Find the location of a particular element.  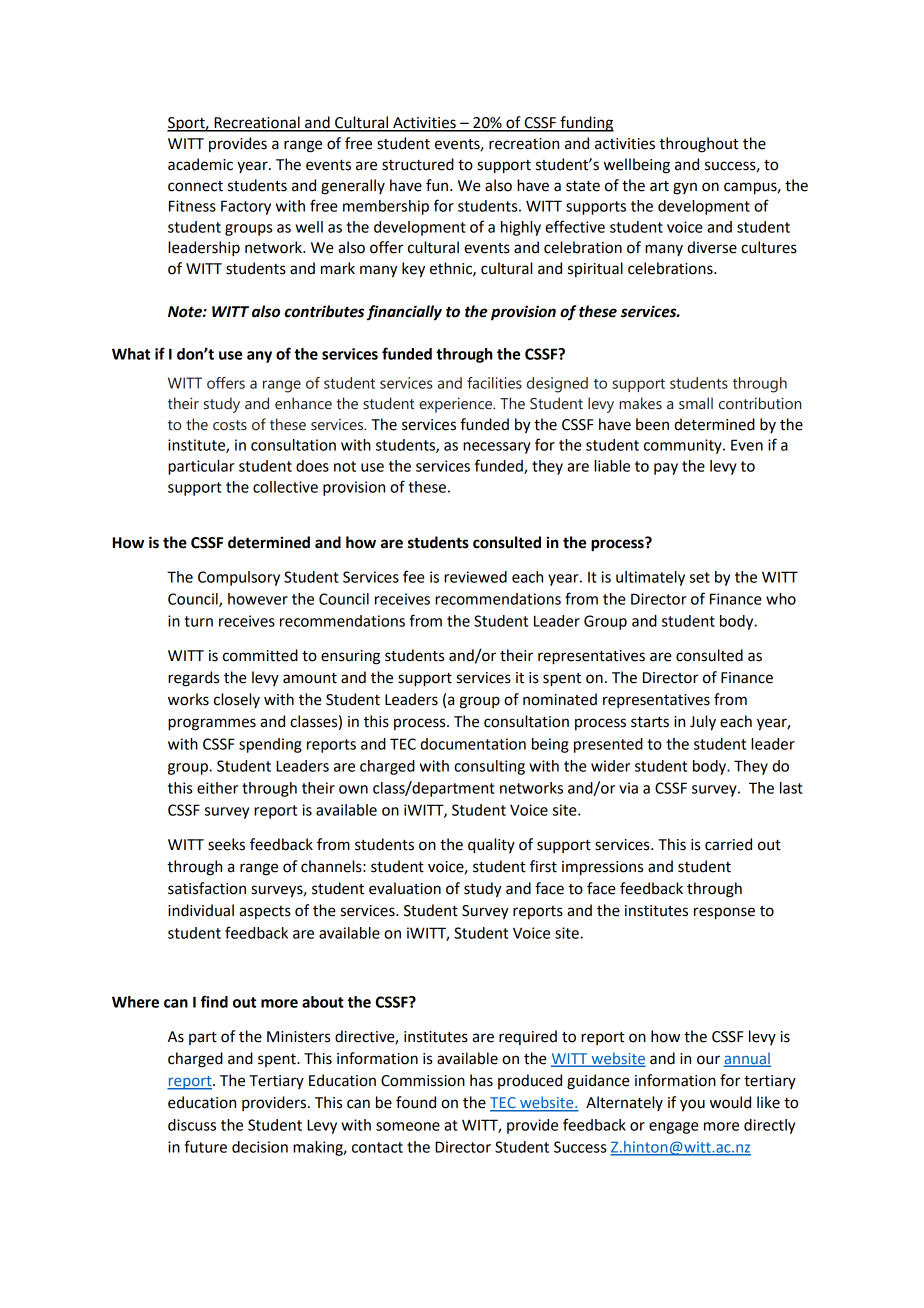

experience is located at coordinates (457, 405).
